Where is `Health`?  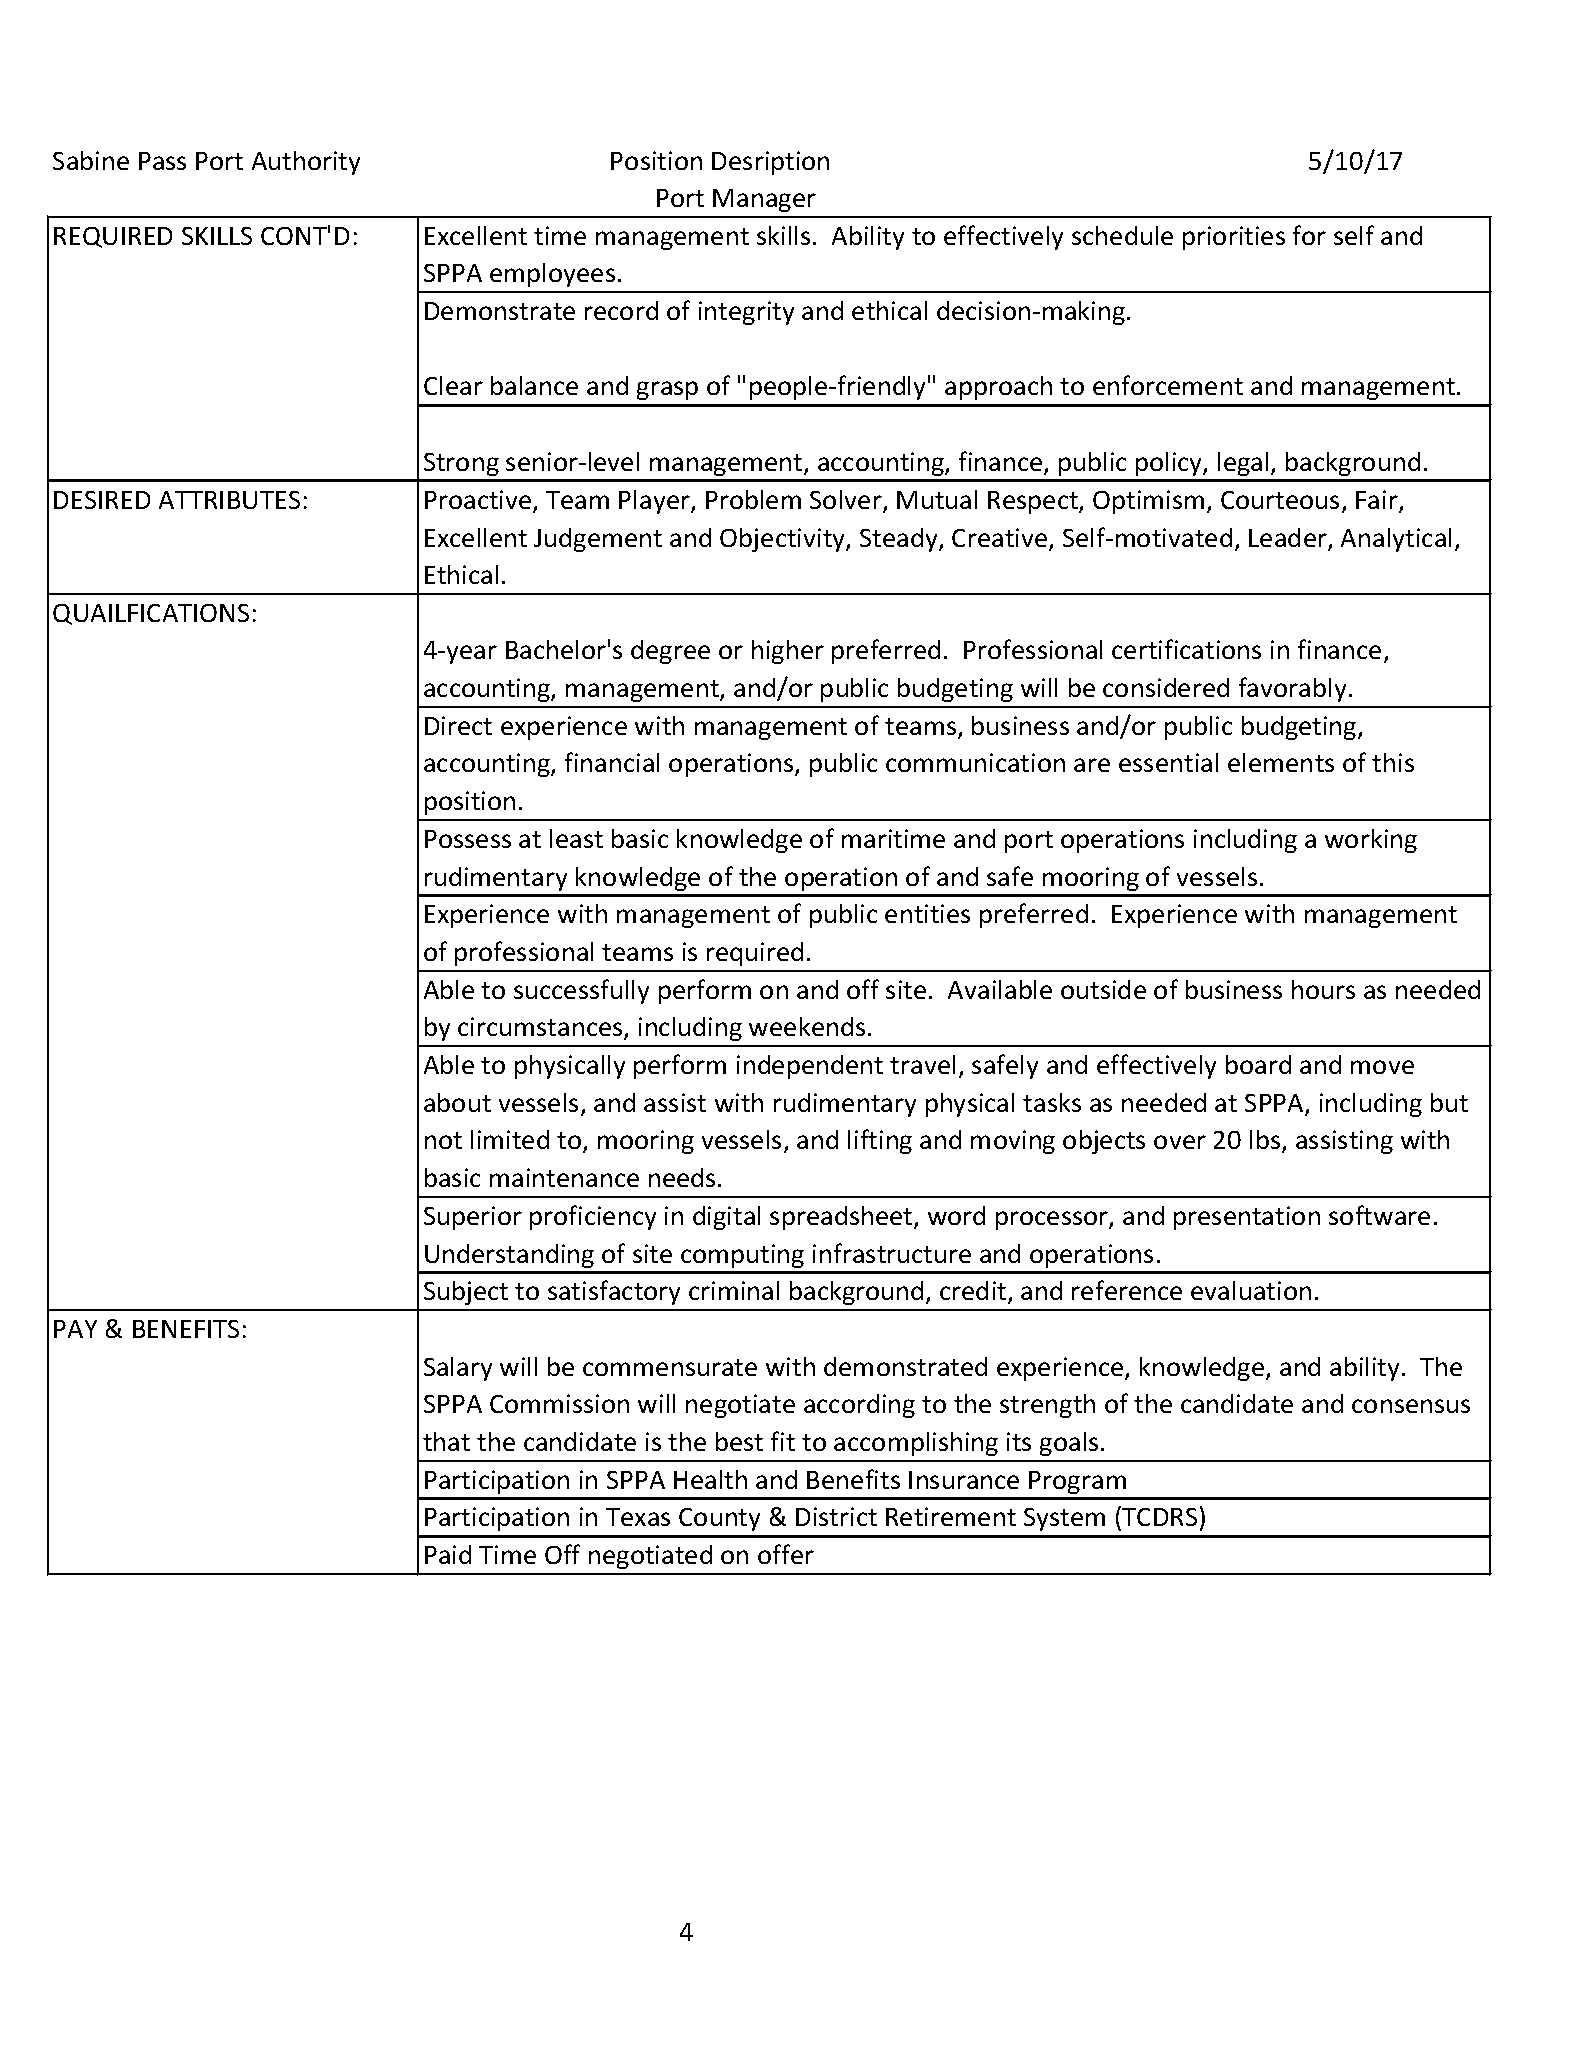 Health is located at coordinates (710, 1479).
